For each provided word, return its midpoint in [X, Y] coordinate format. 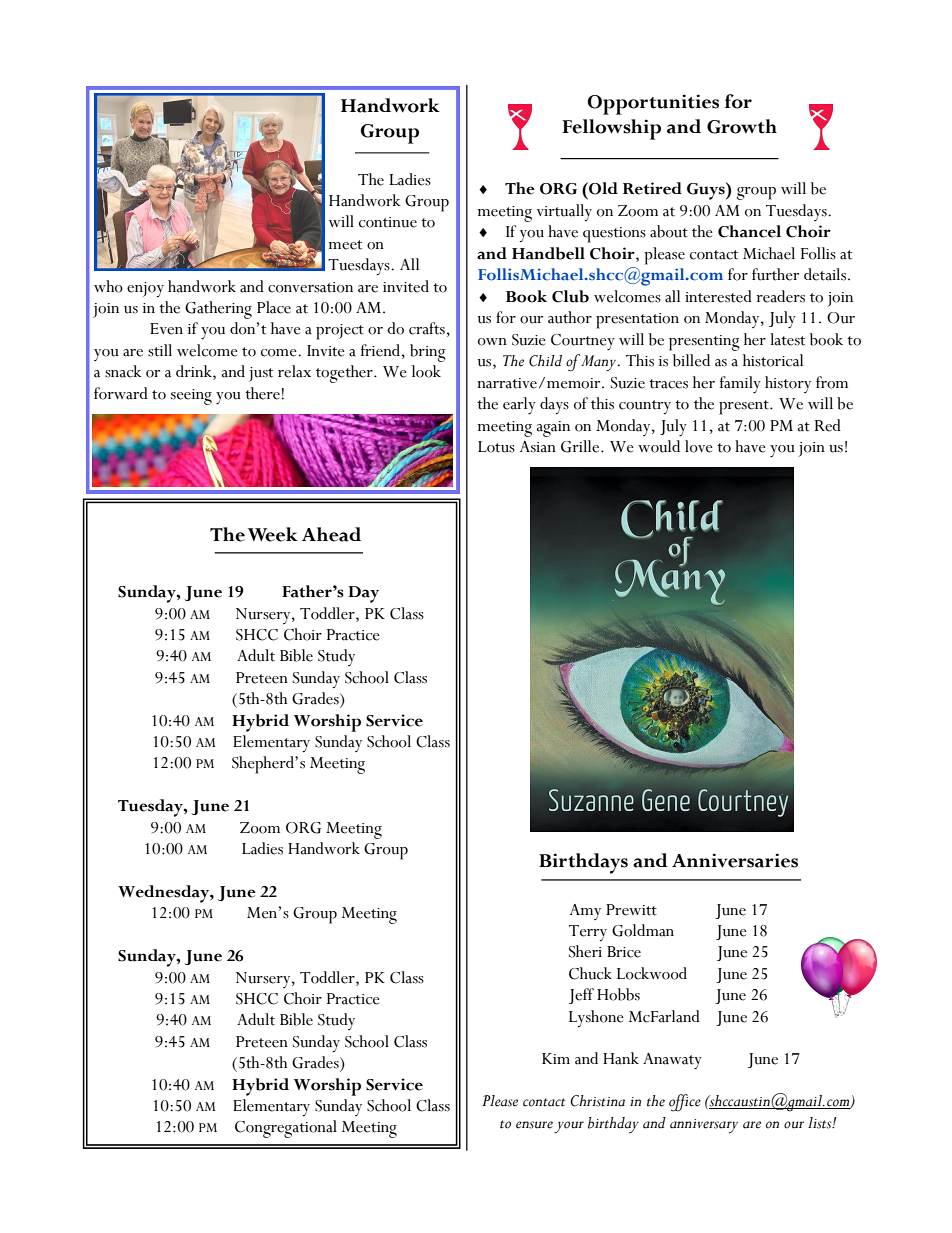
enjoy [145, 289]
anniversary [704, 1126]
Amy [585, 912]
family [740, 384]
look [426, 371]
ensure [534, 1125]
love [699, 446]
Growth [742, 126]
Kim [556, 1058]
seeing [191, 397]
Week [273, 534]
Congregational [286, 1129]
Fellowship [611, 129]
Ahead [331, 534]
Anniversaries [735, 860]
